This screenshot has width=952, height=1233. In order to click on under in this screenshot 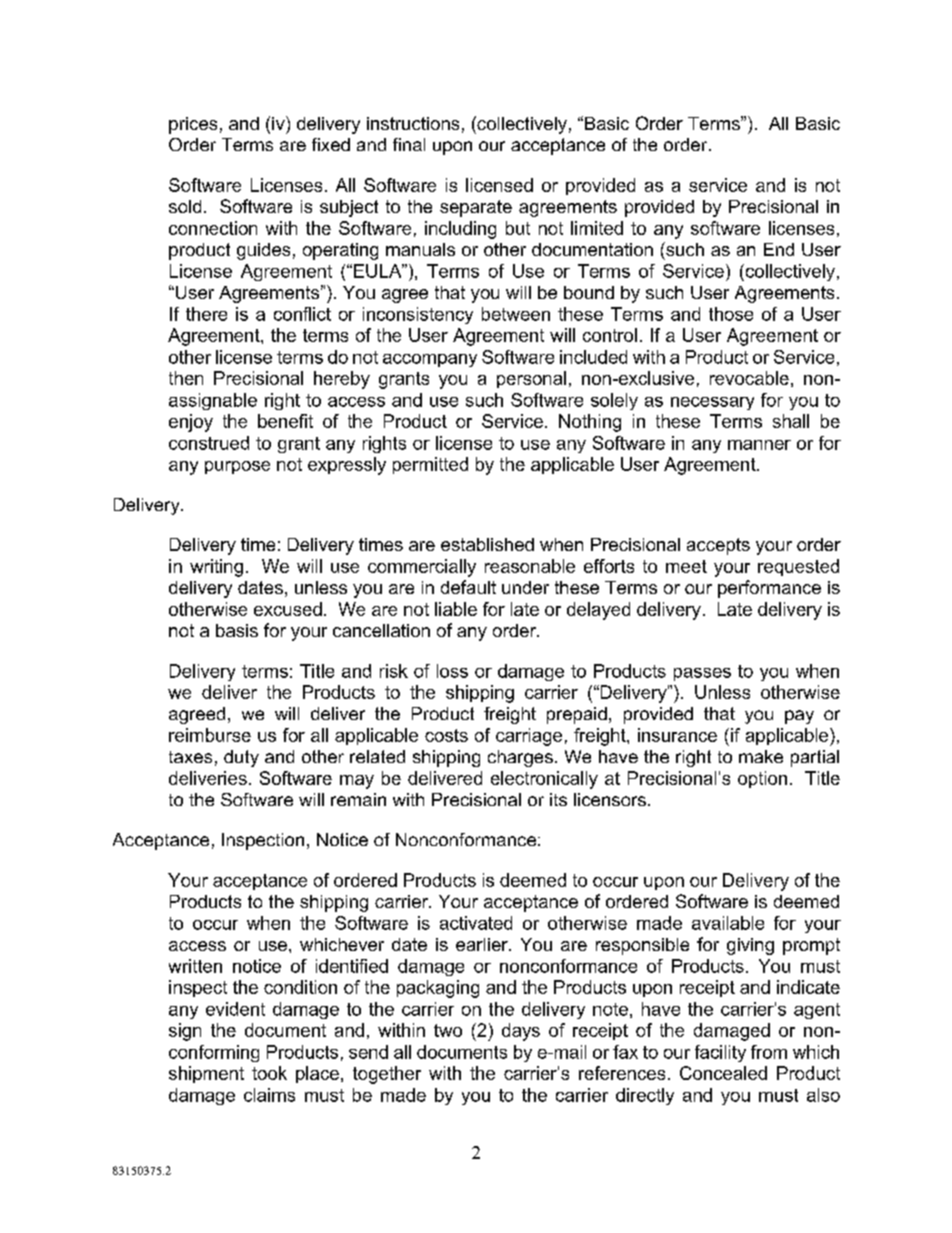, I will do `click(525, 587)`.
